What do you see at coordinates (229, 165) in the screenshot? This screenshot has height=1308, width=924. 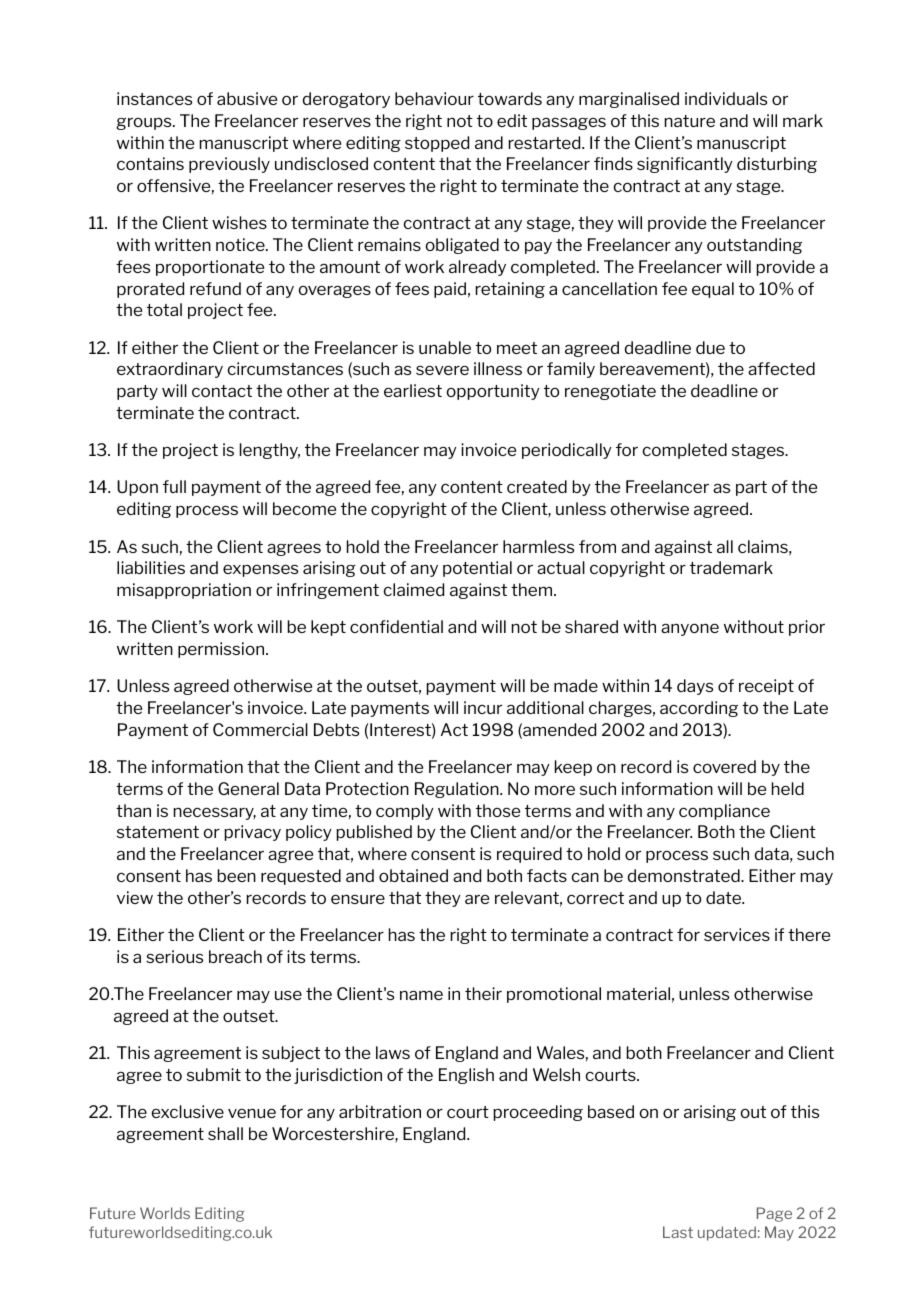 I see `previously` at bounding box center [229, 165].
